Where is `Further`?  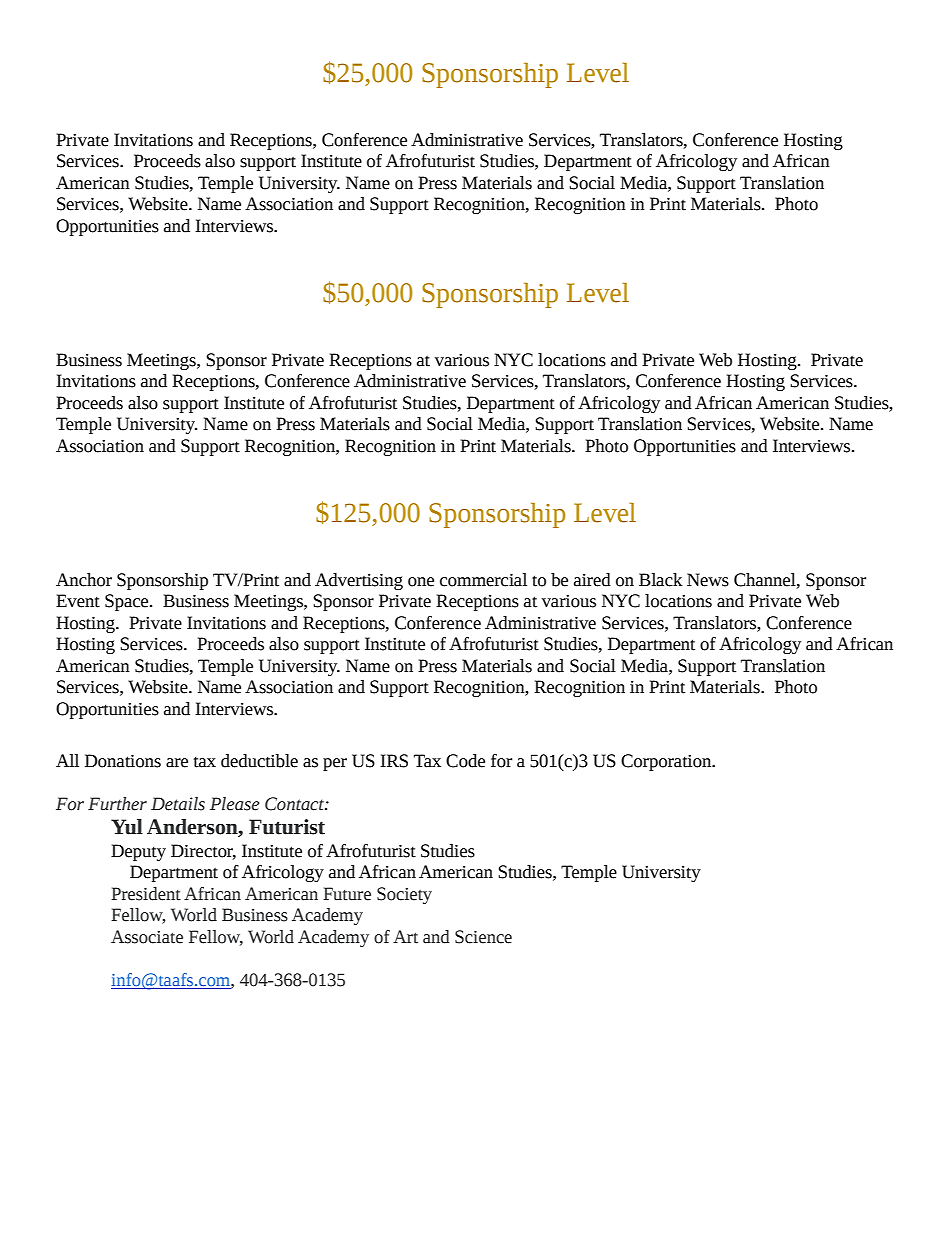 Further is located at coordinates (117, 804).
